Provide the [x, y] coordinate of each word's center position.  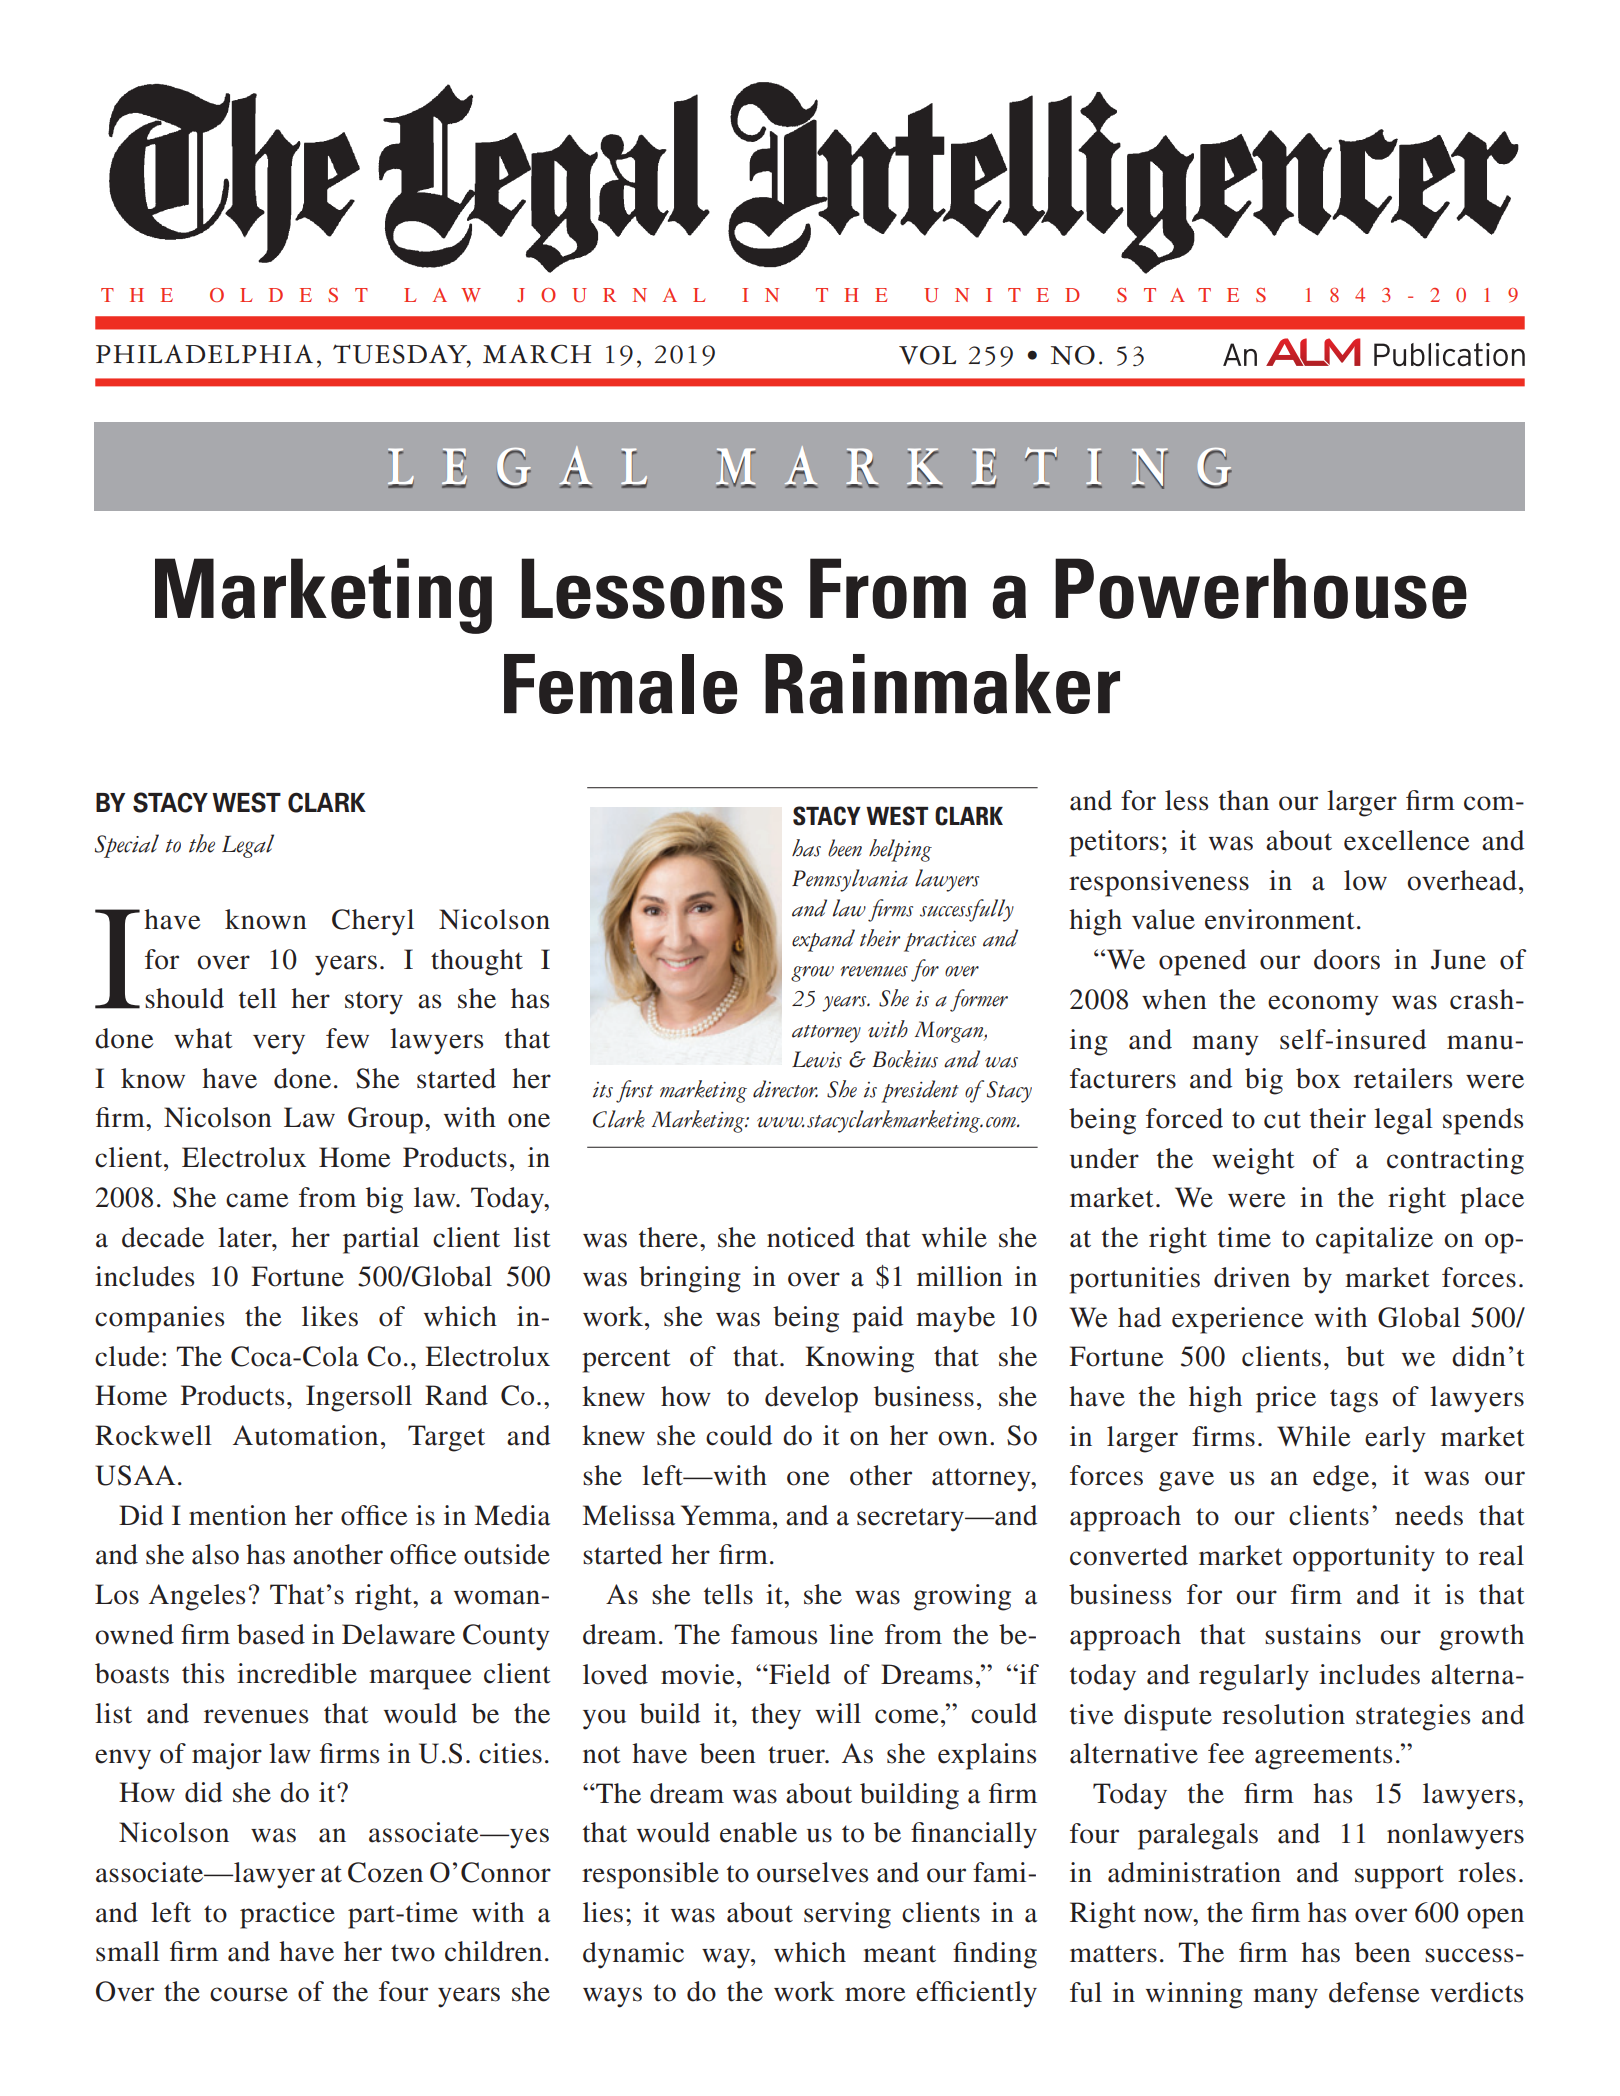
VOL [927, 355]
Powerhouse [1261, 588]
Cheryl [373, 922]
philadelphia [204, 353]
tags [1354, 1401]
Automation [305, 1435]
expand [823, 940]
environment [1280, 919]
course [249, 1994]
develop [811, 1399]
